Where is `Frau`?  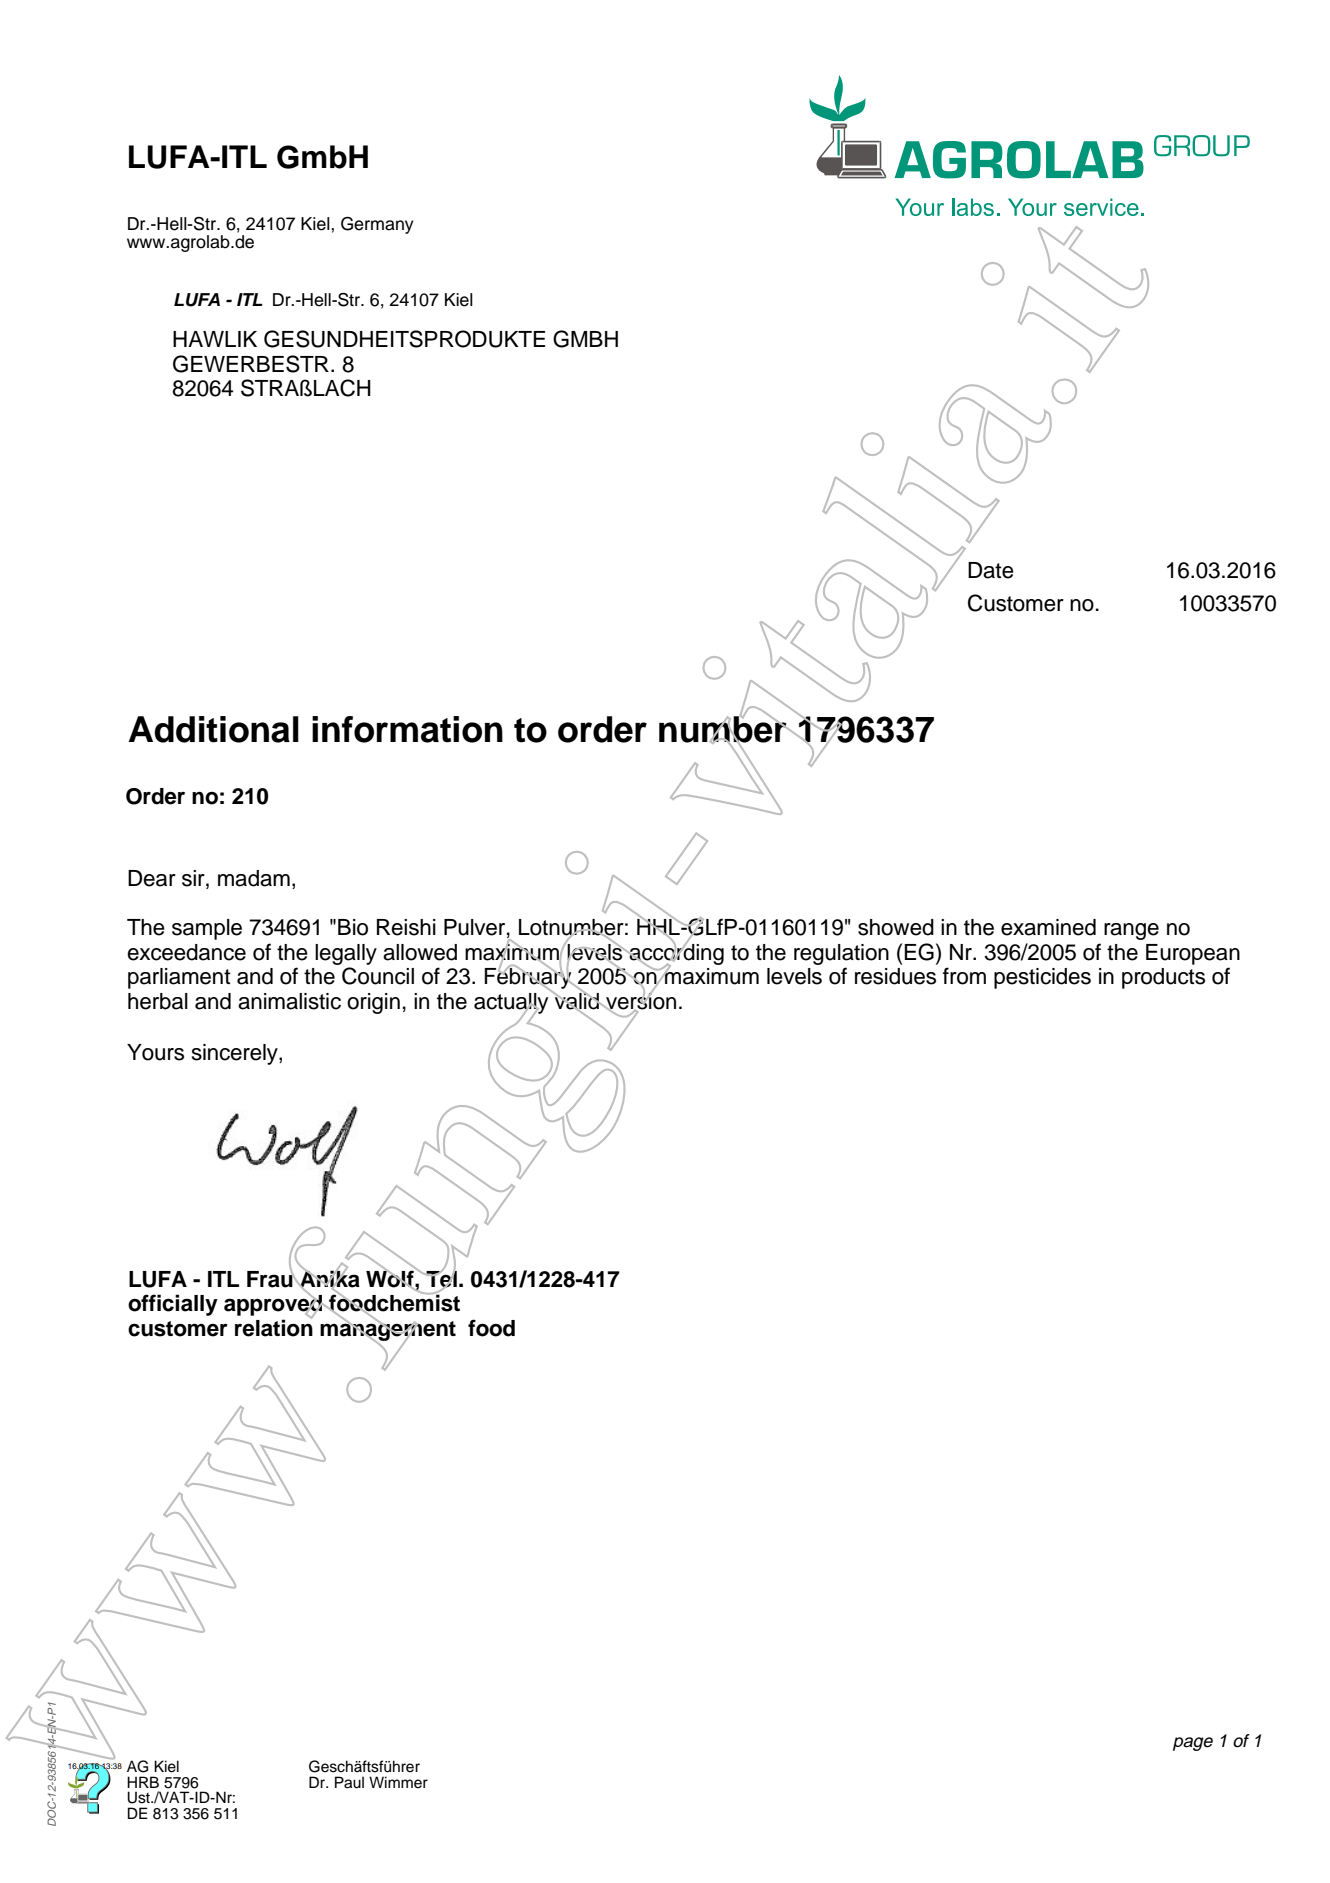 Frau is located at coordinates (271, 1278).
